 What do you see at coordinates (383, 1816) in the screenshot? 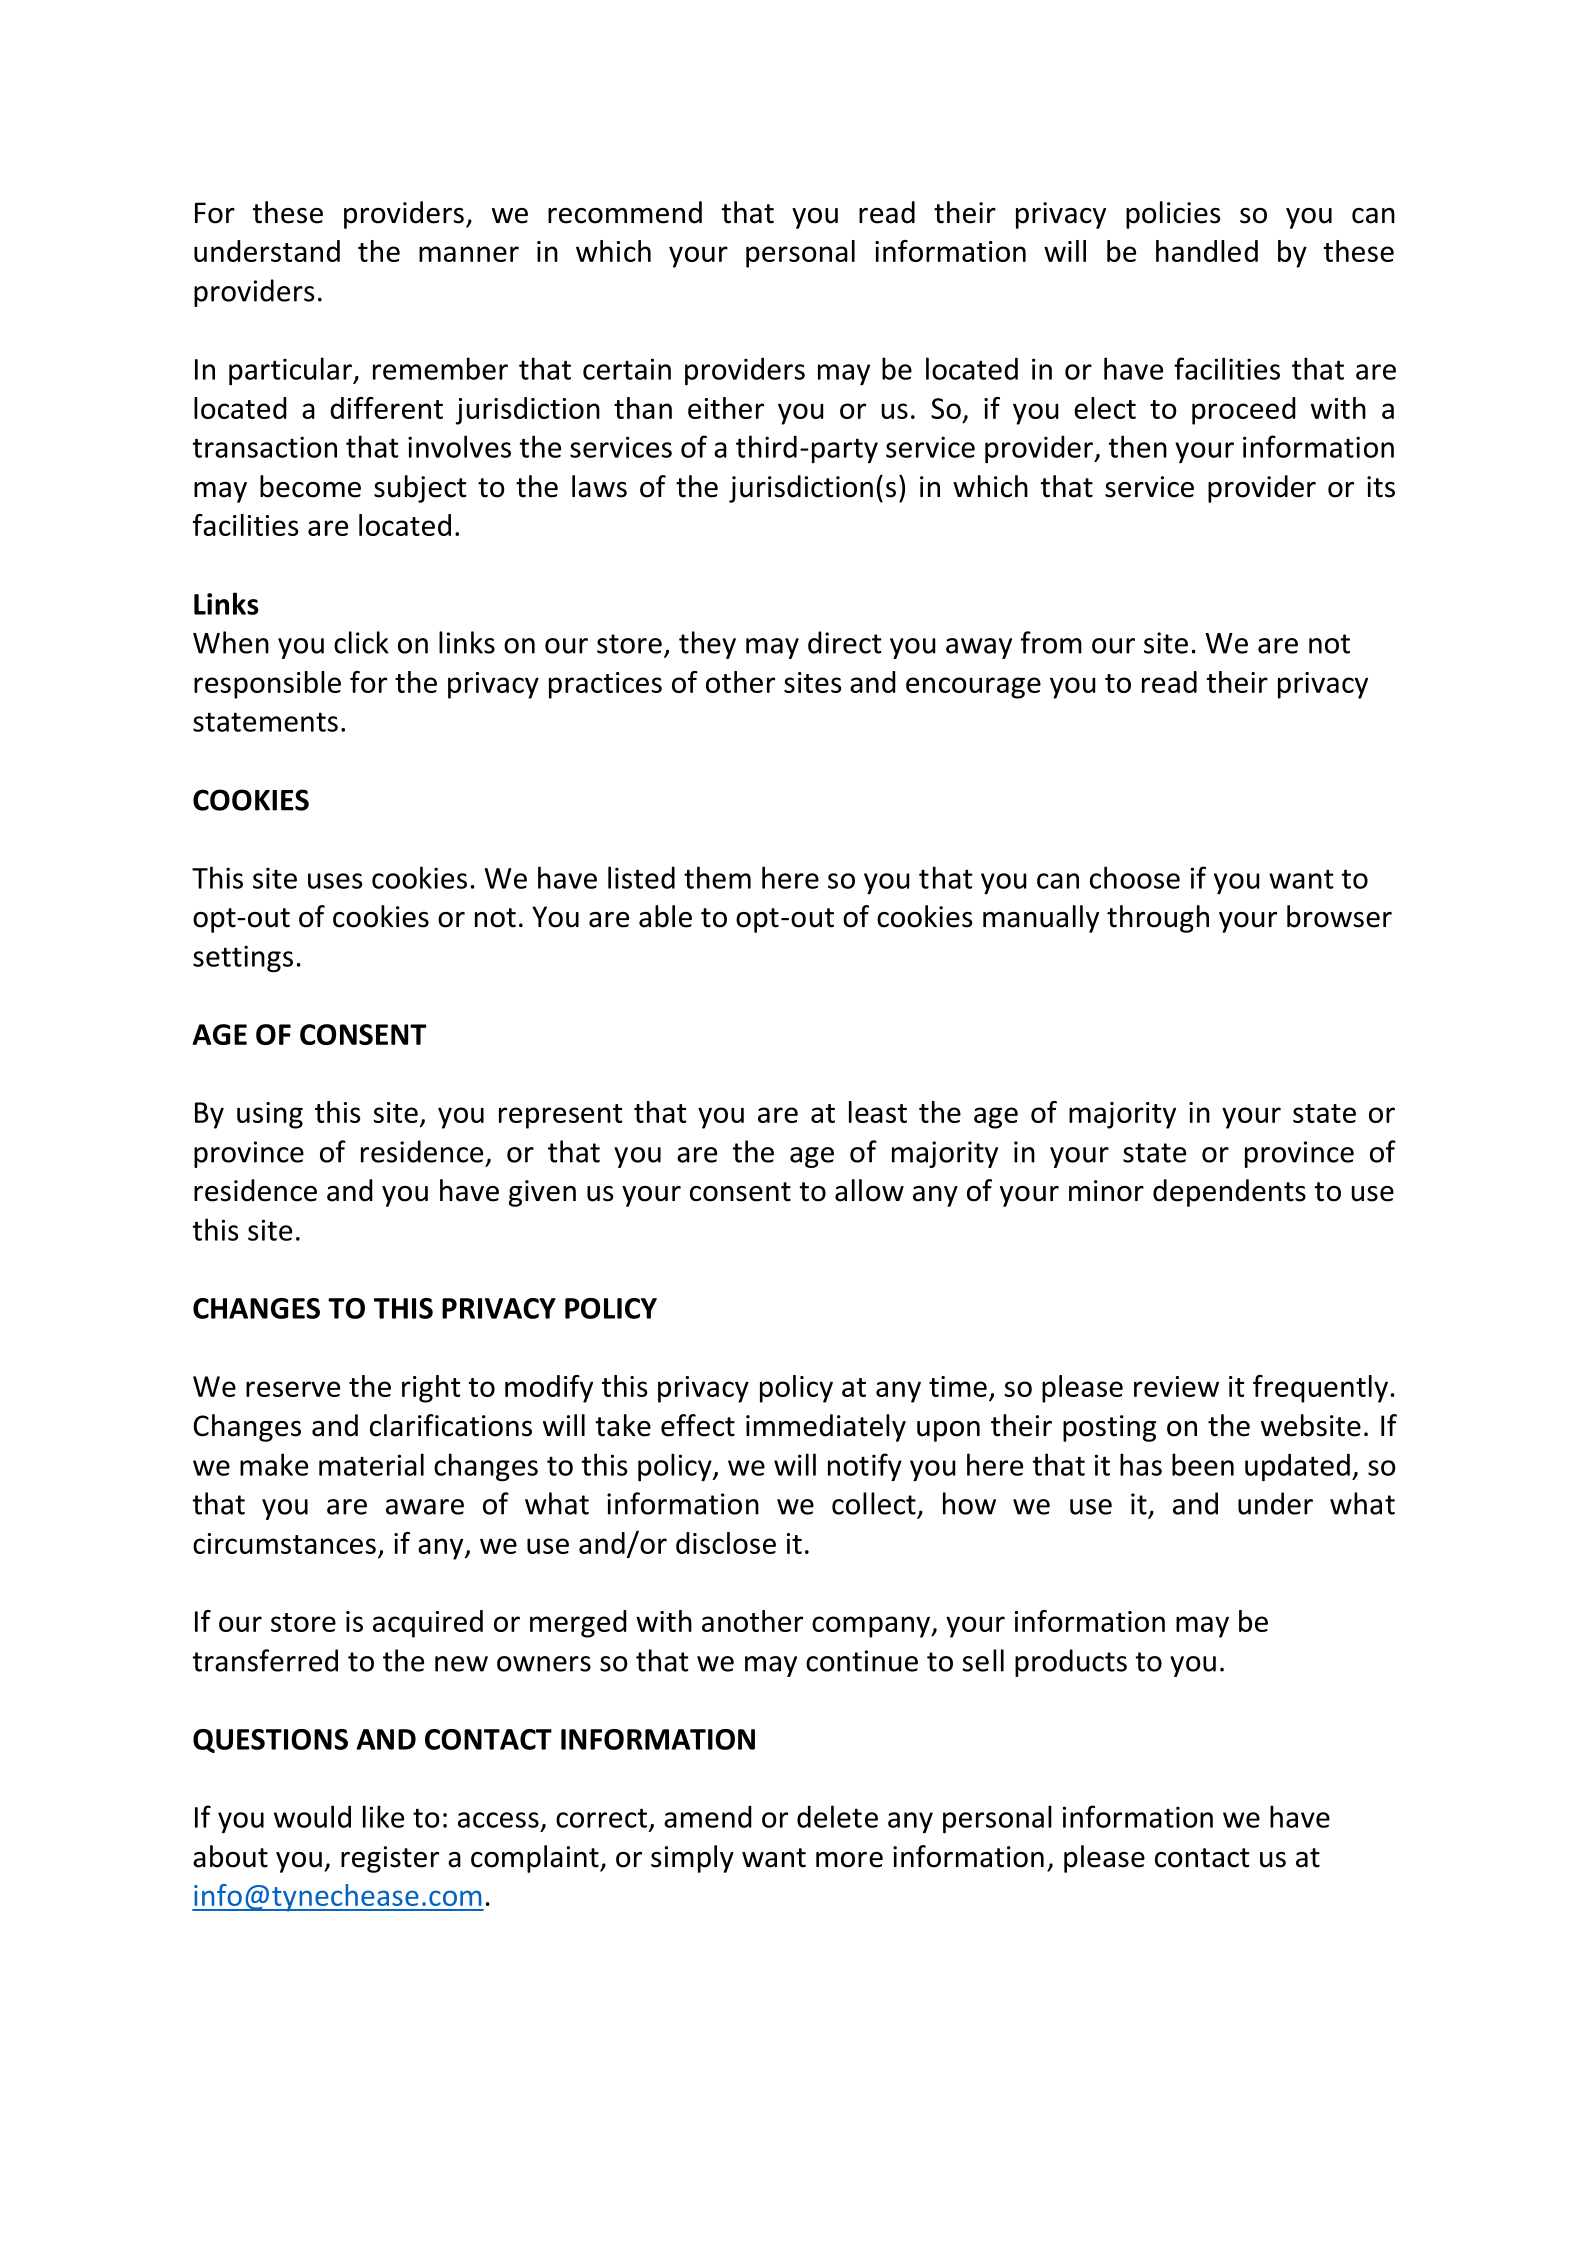
I see `like` at bounding box center [383, 1816].
